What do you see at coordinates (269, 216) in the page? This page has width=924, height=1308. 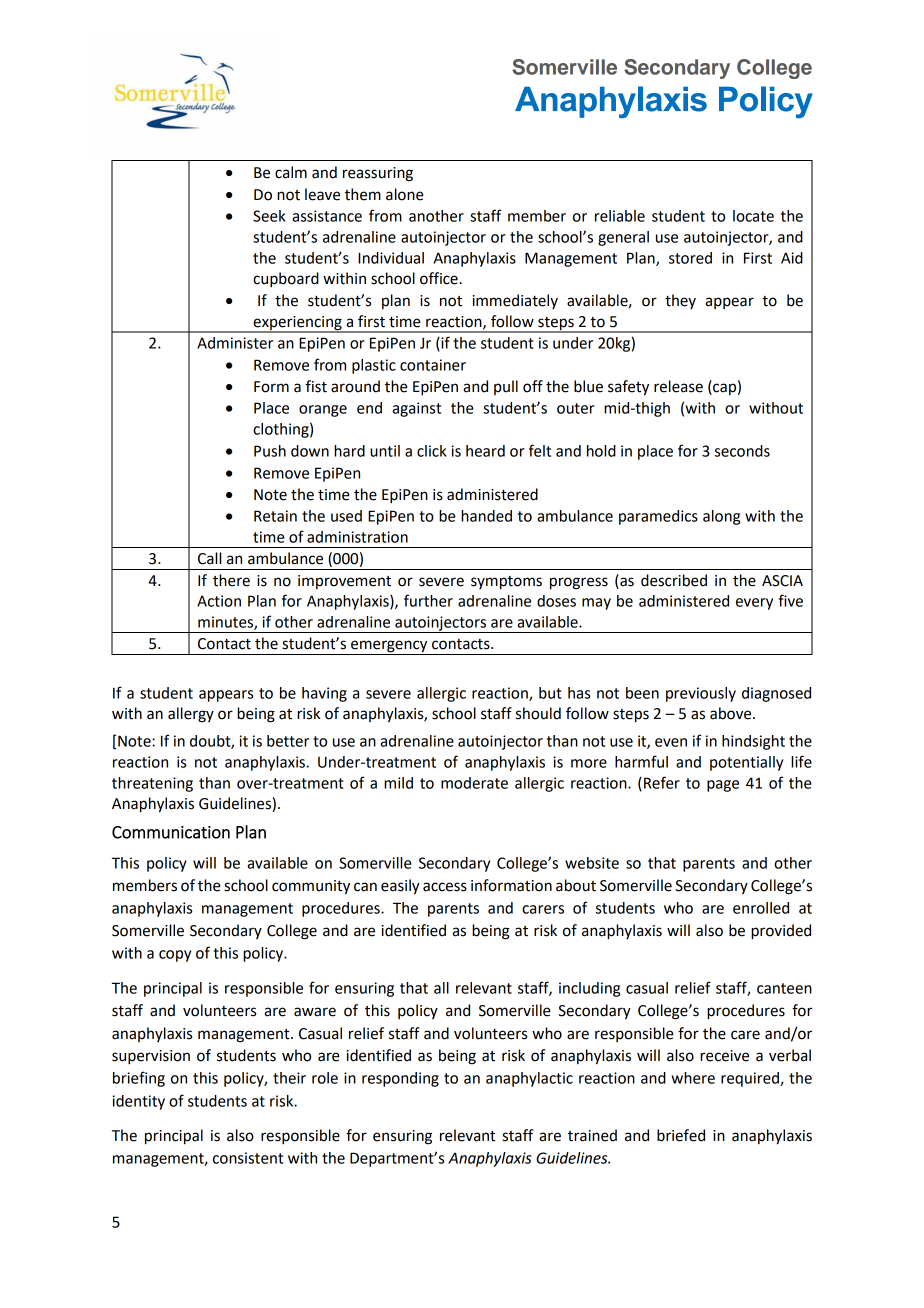 I see `Seek` at bounding box center [269, 216].
